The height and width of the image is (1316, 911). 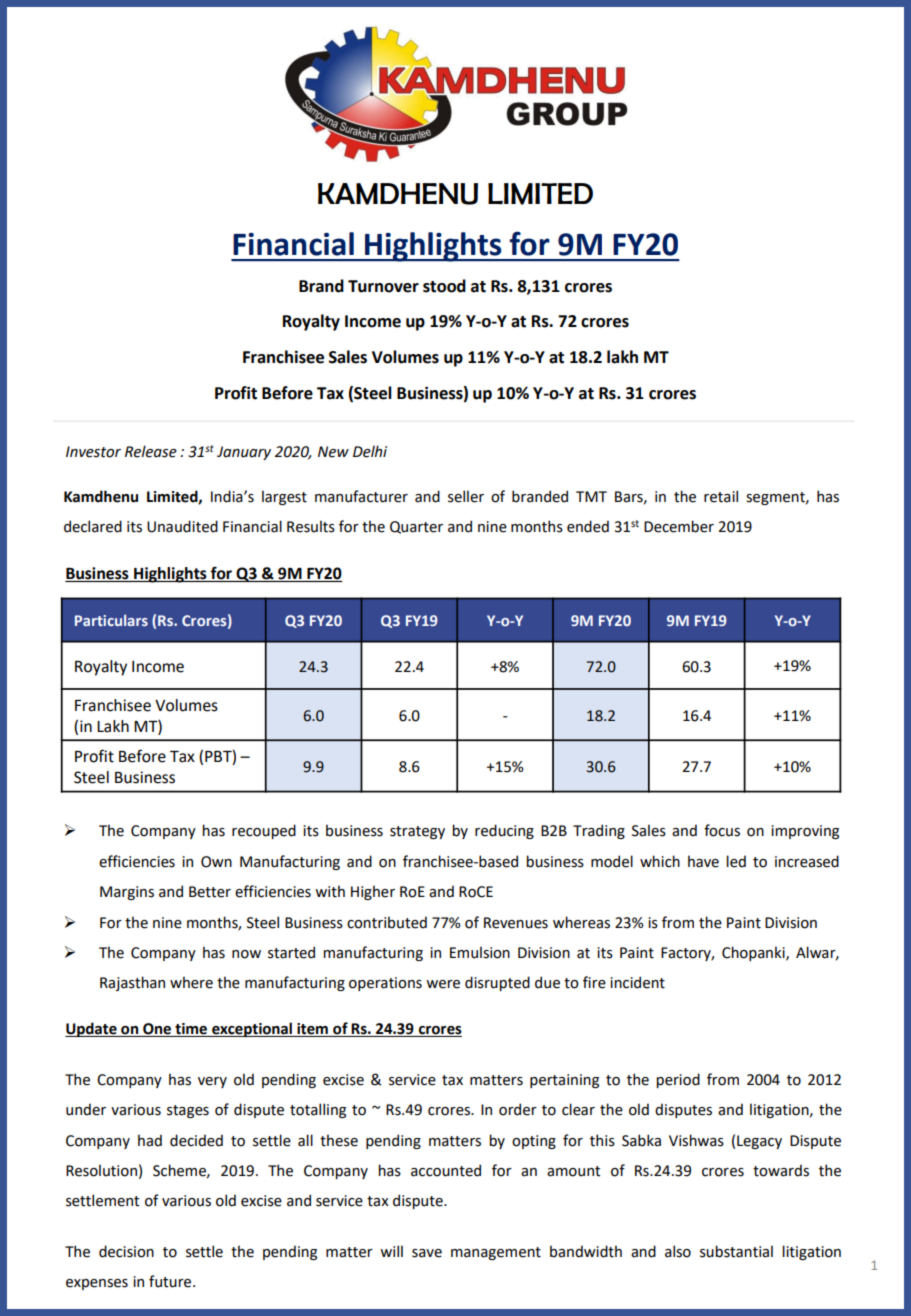 I want to click on retail, so click(x=721, y=496).
